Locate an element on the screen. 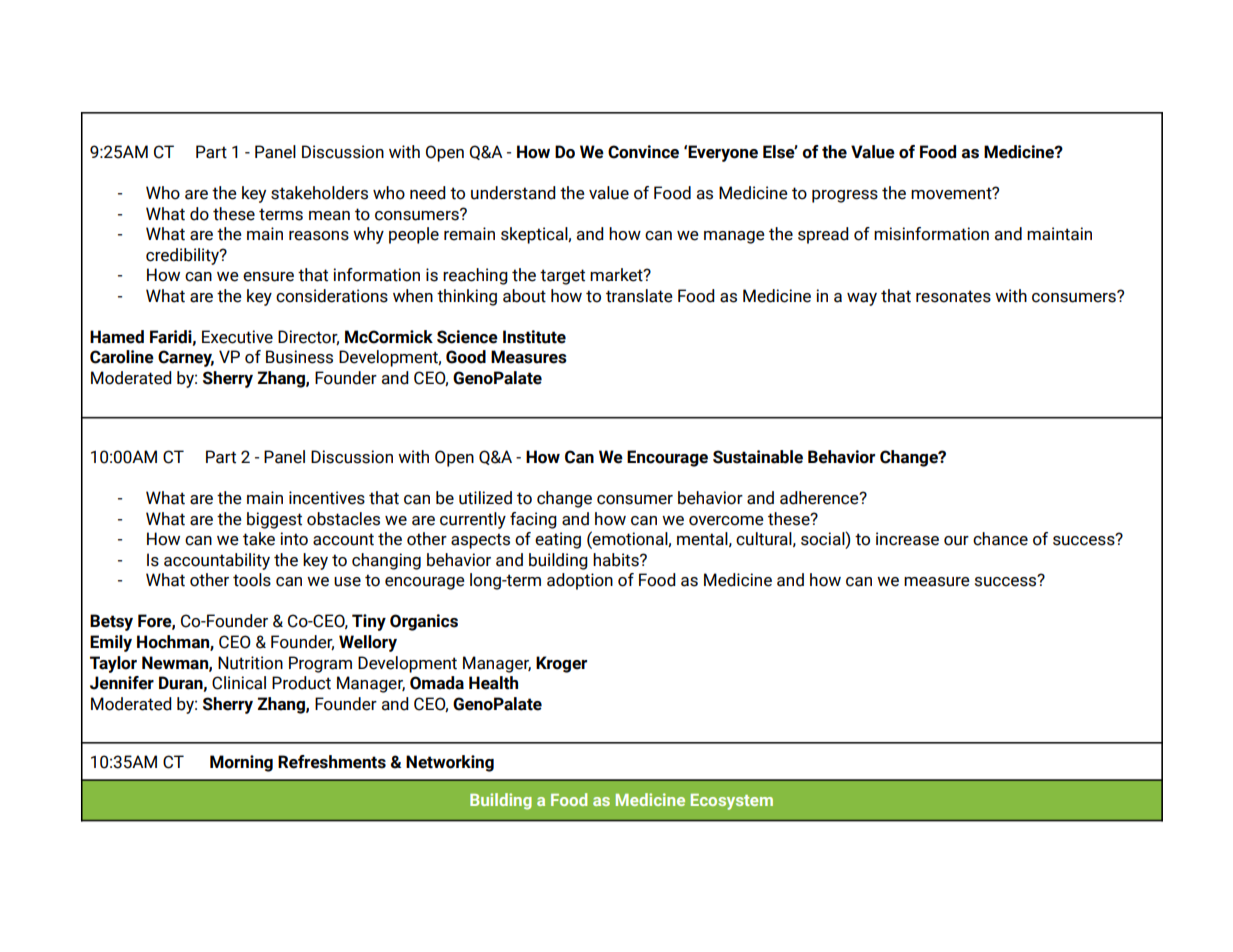  increase is located at coordinates (907, 539).
